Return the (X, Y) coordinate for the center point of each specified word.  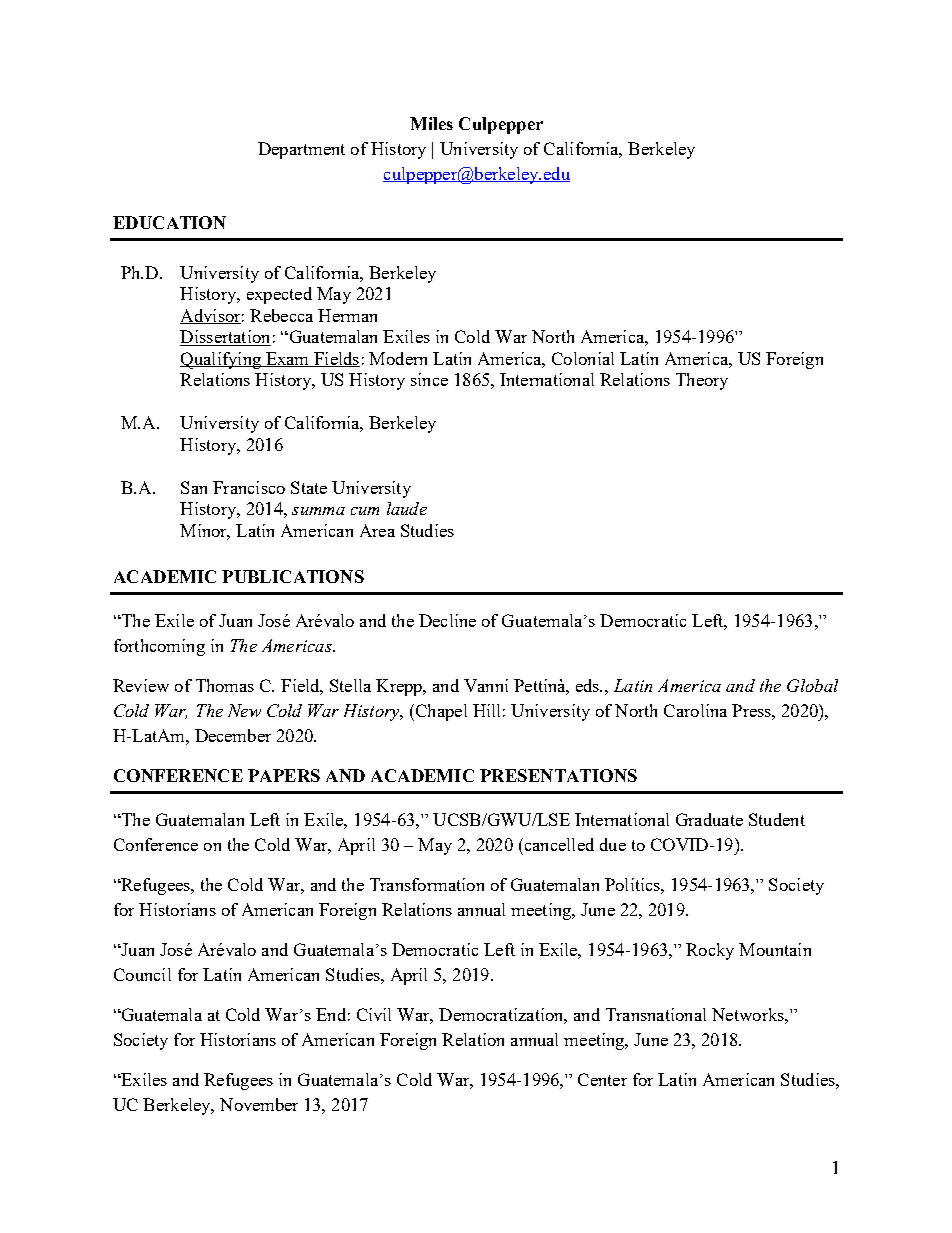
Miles (431, 123)
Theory (702, 381)
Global (812, 685)
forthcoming (159, 647)
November (259, 1104)
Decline (447, 620)
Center (602, 1079)
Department (301, 150)
